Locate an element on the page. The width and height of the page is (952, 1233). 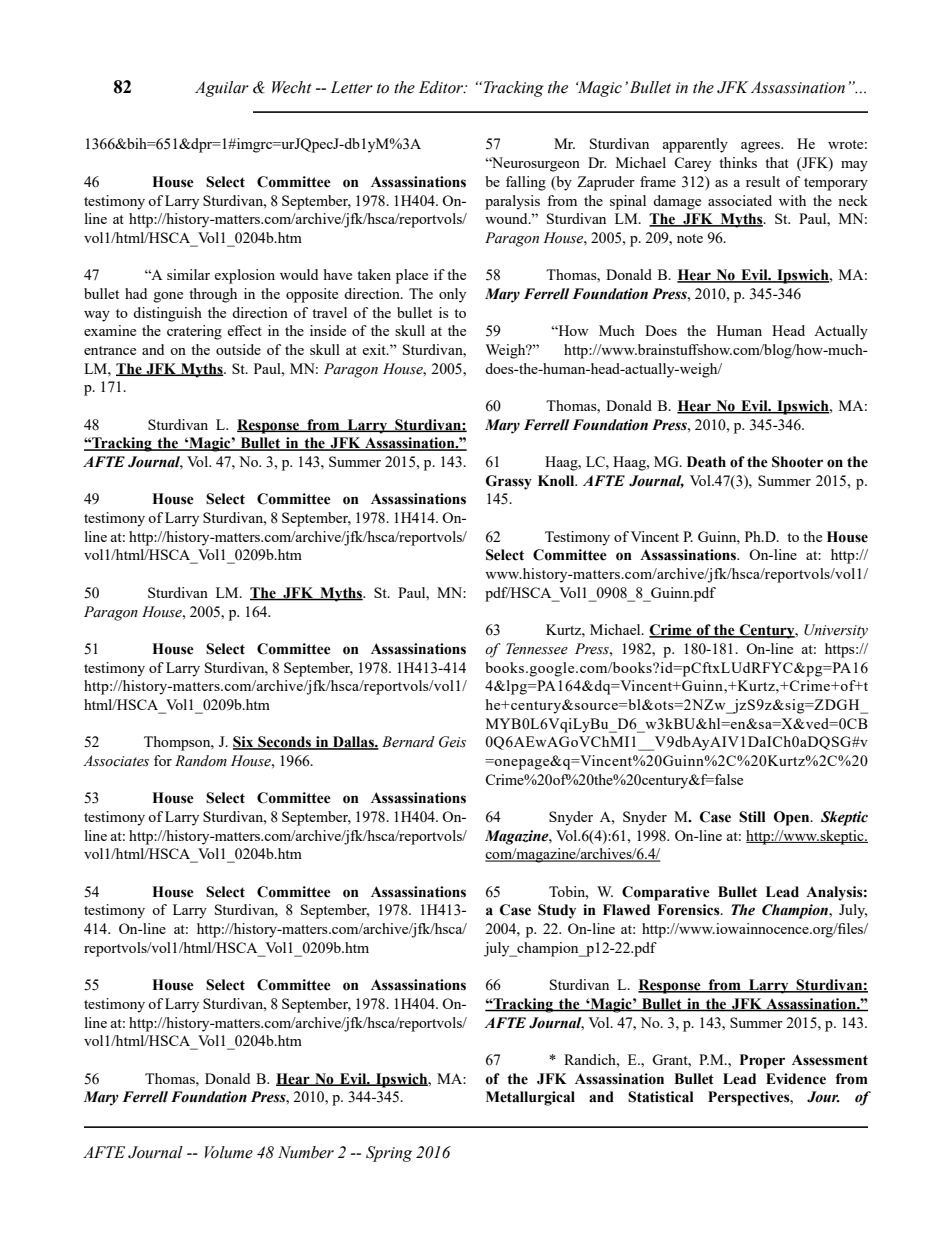
Study is located at coordinates (557, 911).
